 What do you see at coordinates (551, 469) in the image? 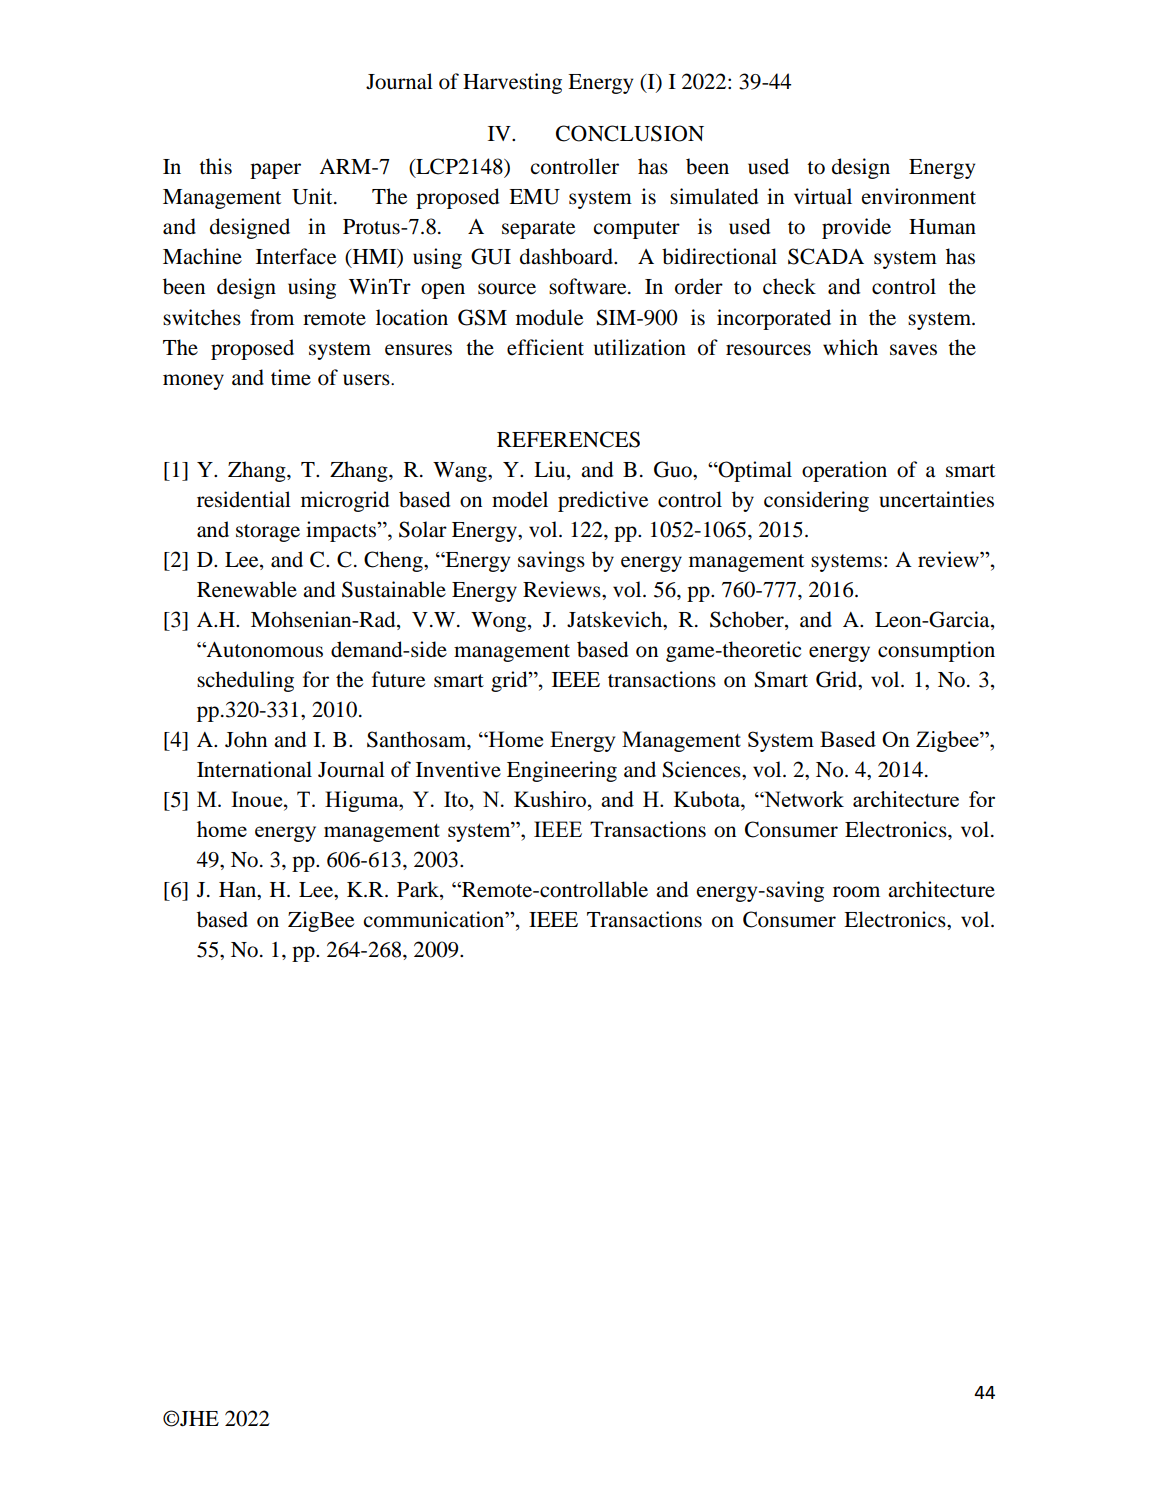
I see `Liu` at bounding box center [551, 469].
